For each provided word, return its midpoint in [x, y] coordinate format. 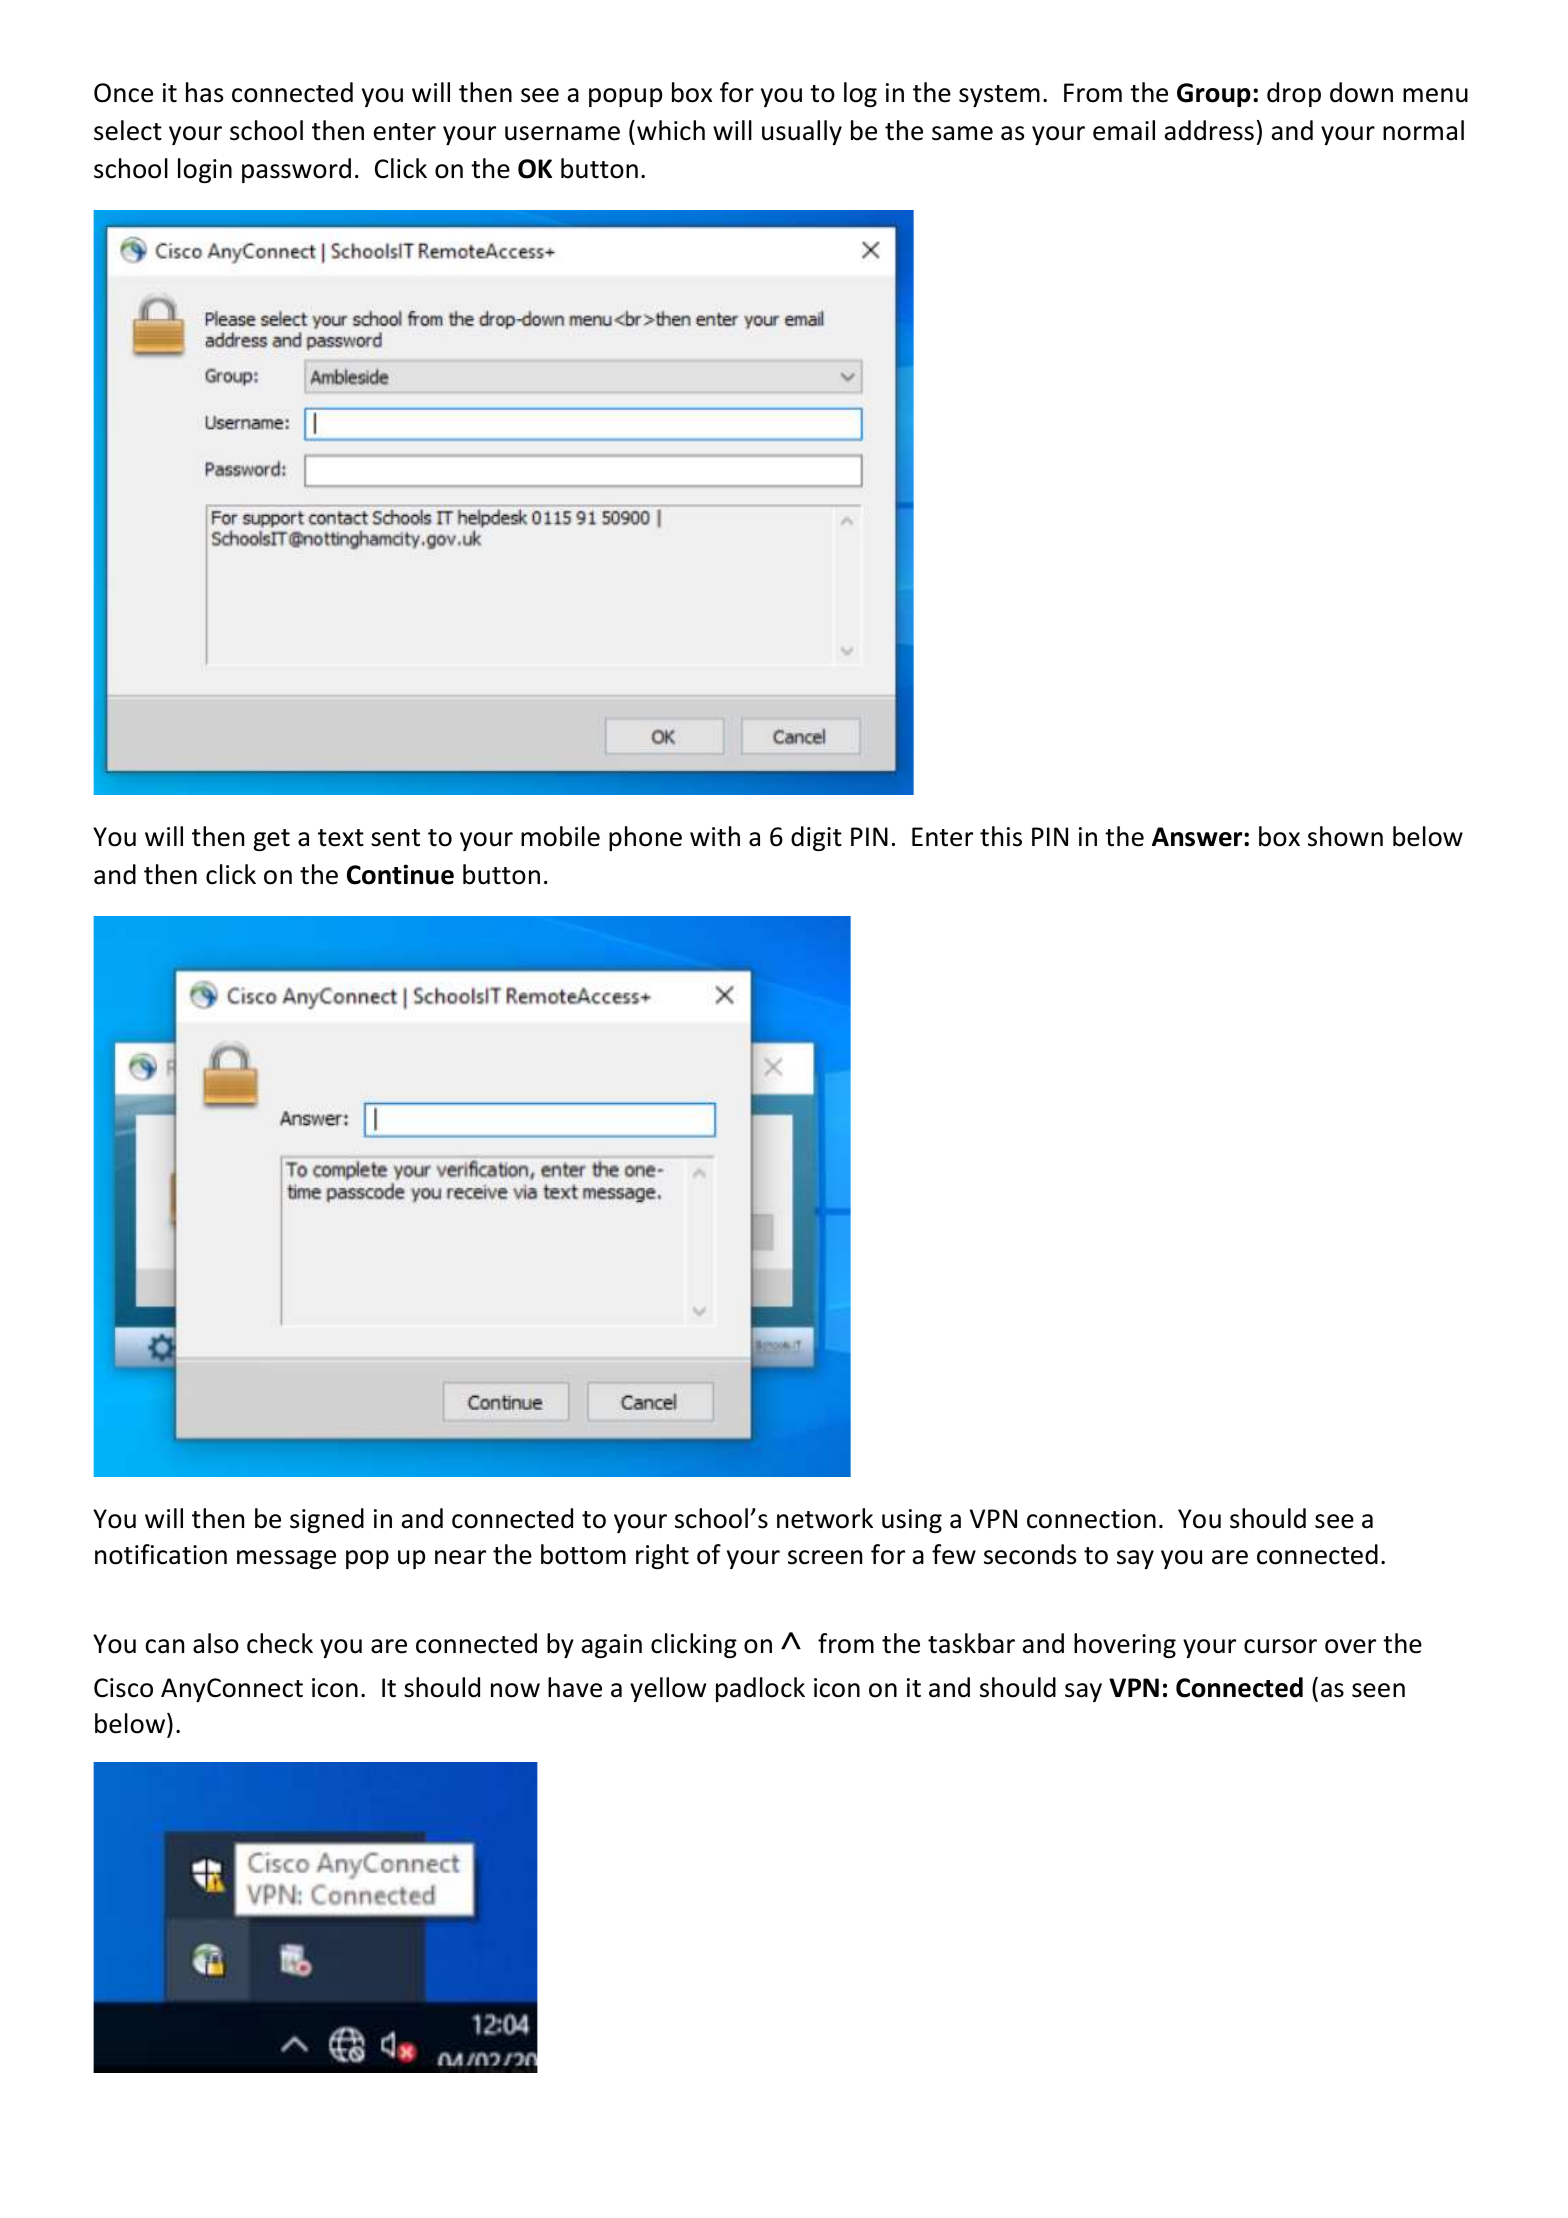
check [280, 1643]
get [271, 840]
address [1209, 130]
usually [802, 132]
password [296, 170]
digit [816, 838]
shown [1345, 836]
